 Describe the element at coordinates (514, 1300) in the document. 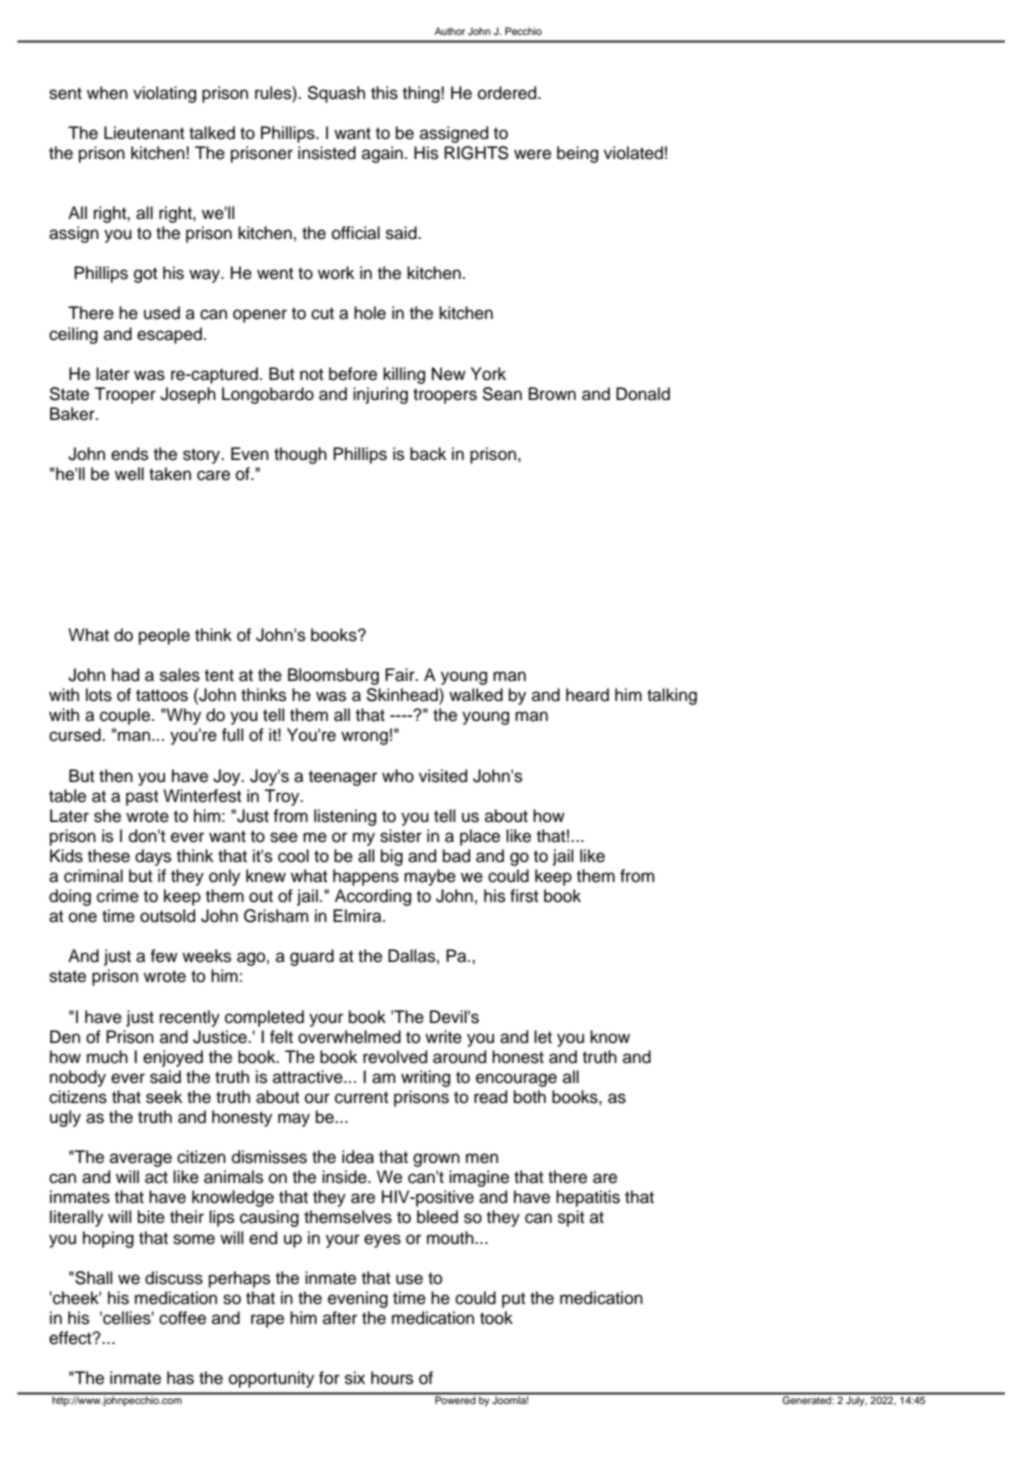

I see `put` at that location.
